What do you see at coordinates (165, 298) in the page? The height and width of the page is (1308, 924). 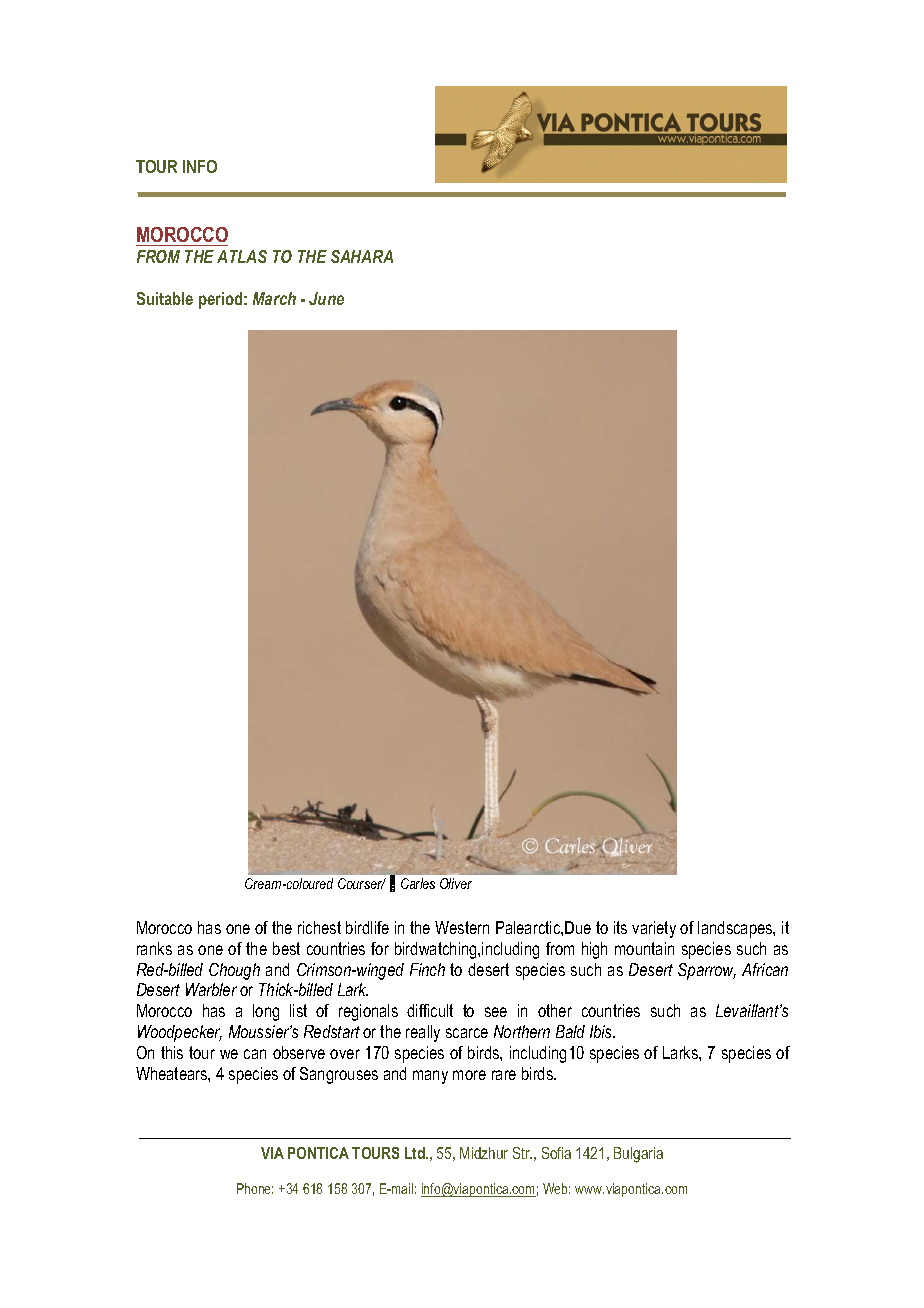 I see `Suitable` at bounding box center [165, 298].
